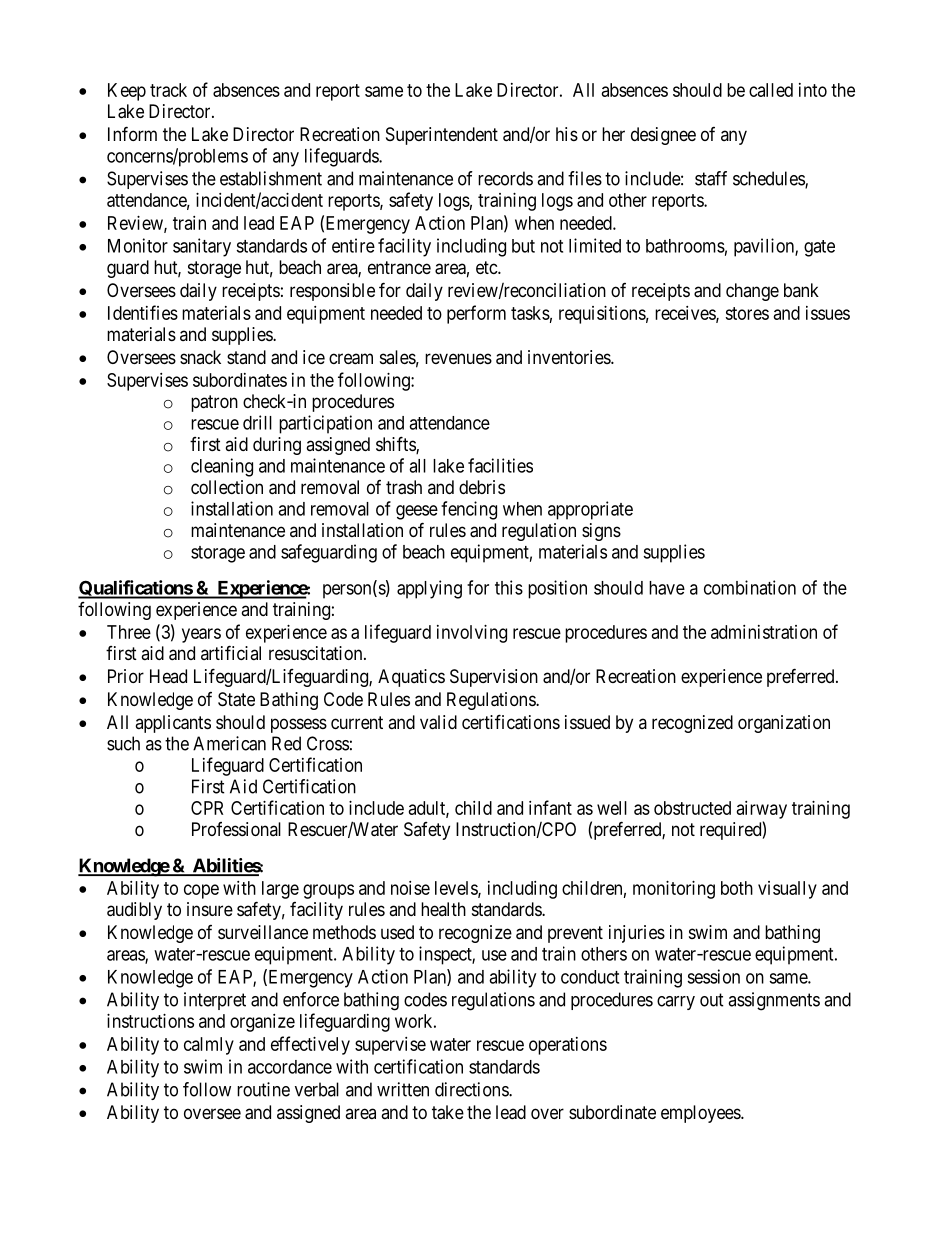 This screenshot has height=1233, width=952. Describe the element at coordinates (442, 136) in the screenshot. I see `Superintendent` at that location.
